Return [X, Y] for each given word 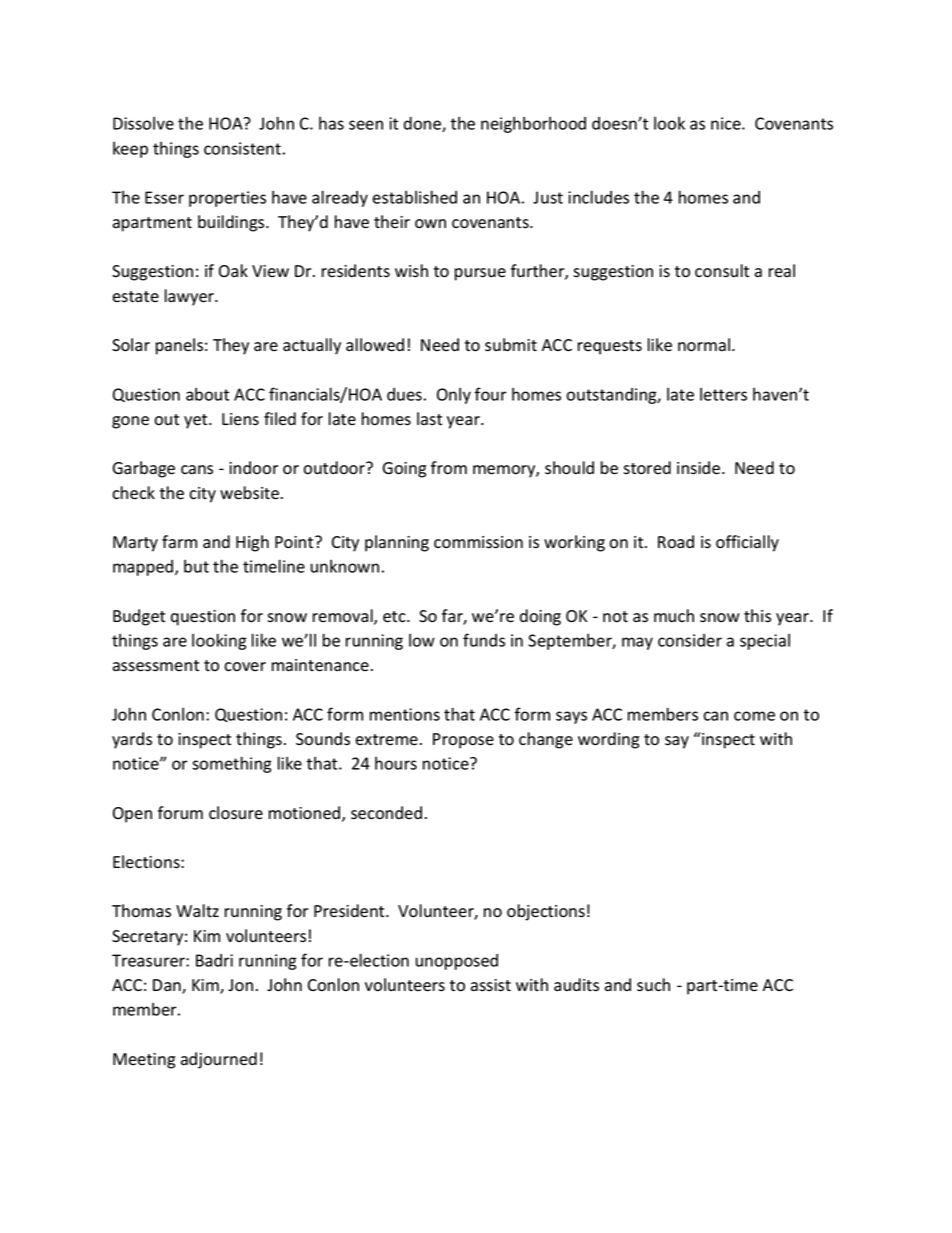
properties [227, 199]
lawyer [191, 297]
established [415, 197]
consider [690, 640]
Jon [240, 985]
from [449, 468]
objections [546, 912]
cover [245, 667]
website [249, 493]
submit [511, 345]
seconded [386, 813]
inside [700, 468]
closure [236, 813]
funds [484, 640]
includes [598, 197]
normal [705, 345]
